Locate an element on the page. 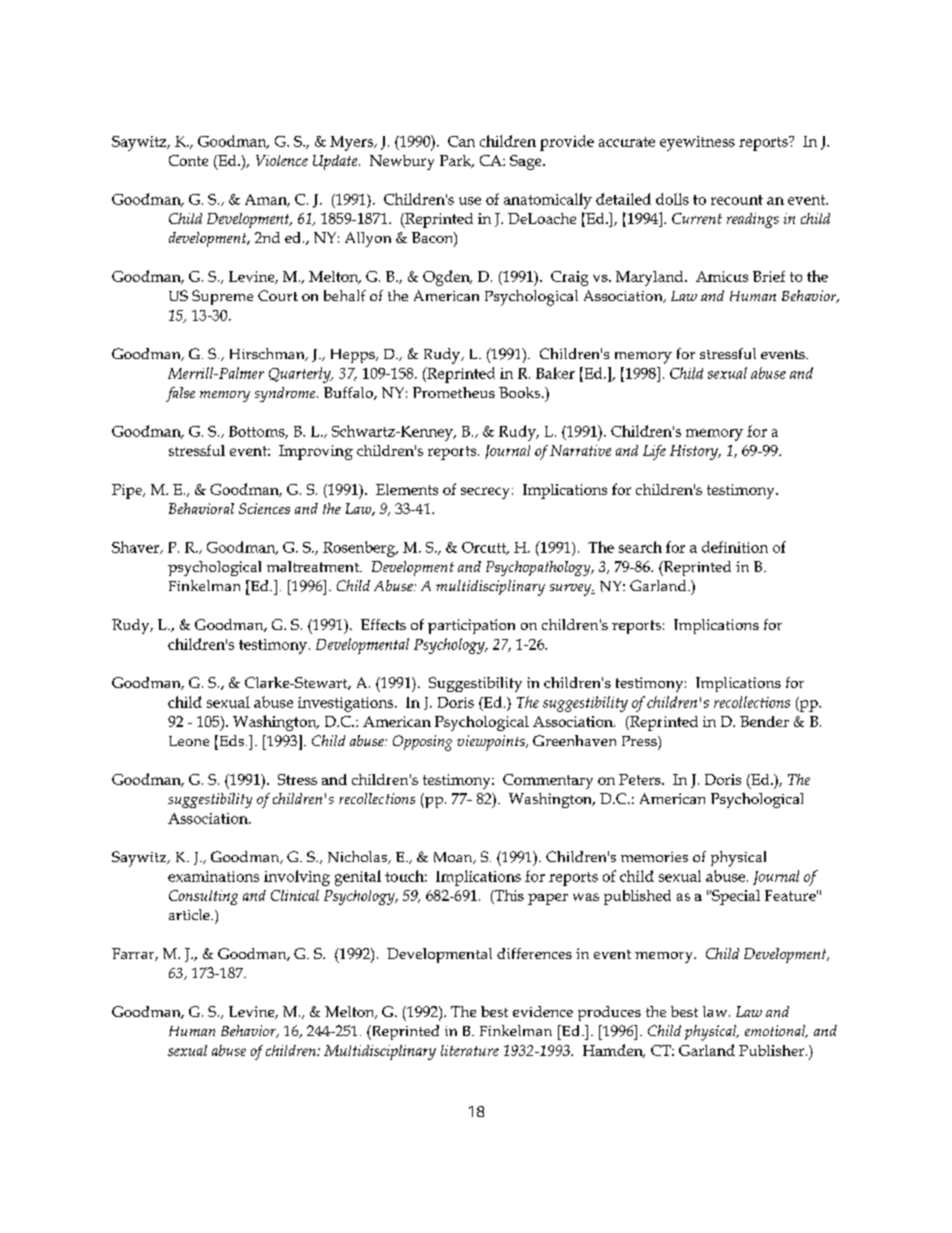 Image resolution: width=952 pixels, height=1233 pixels. Shaver is located at coordinates (137, 547).
